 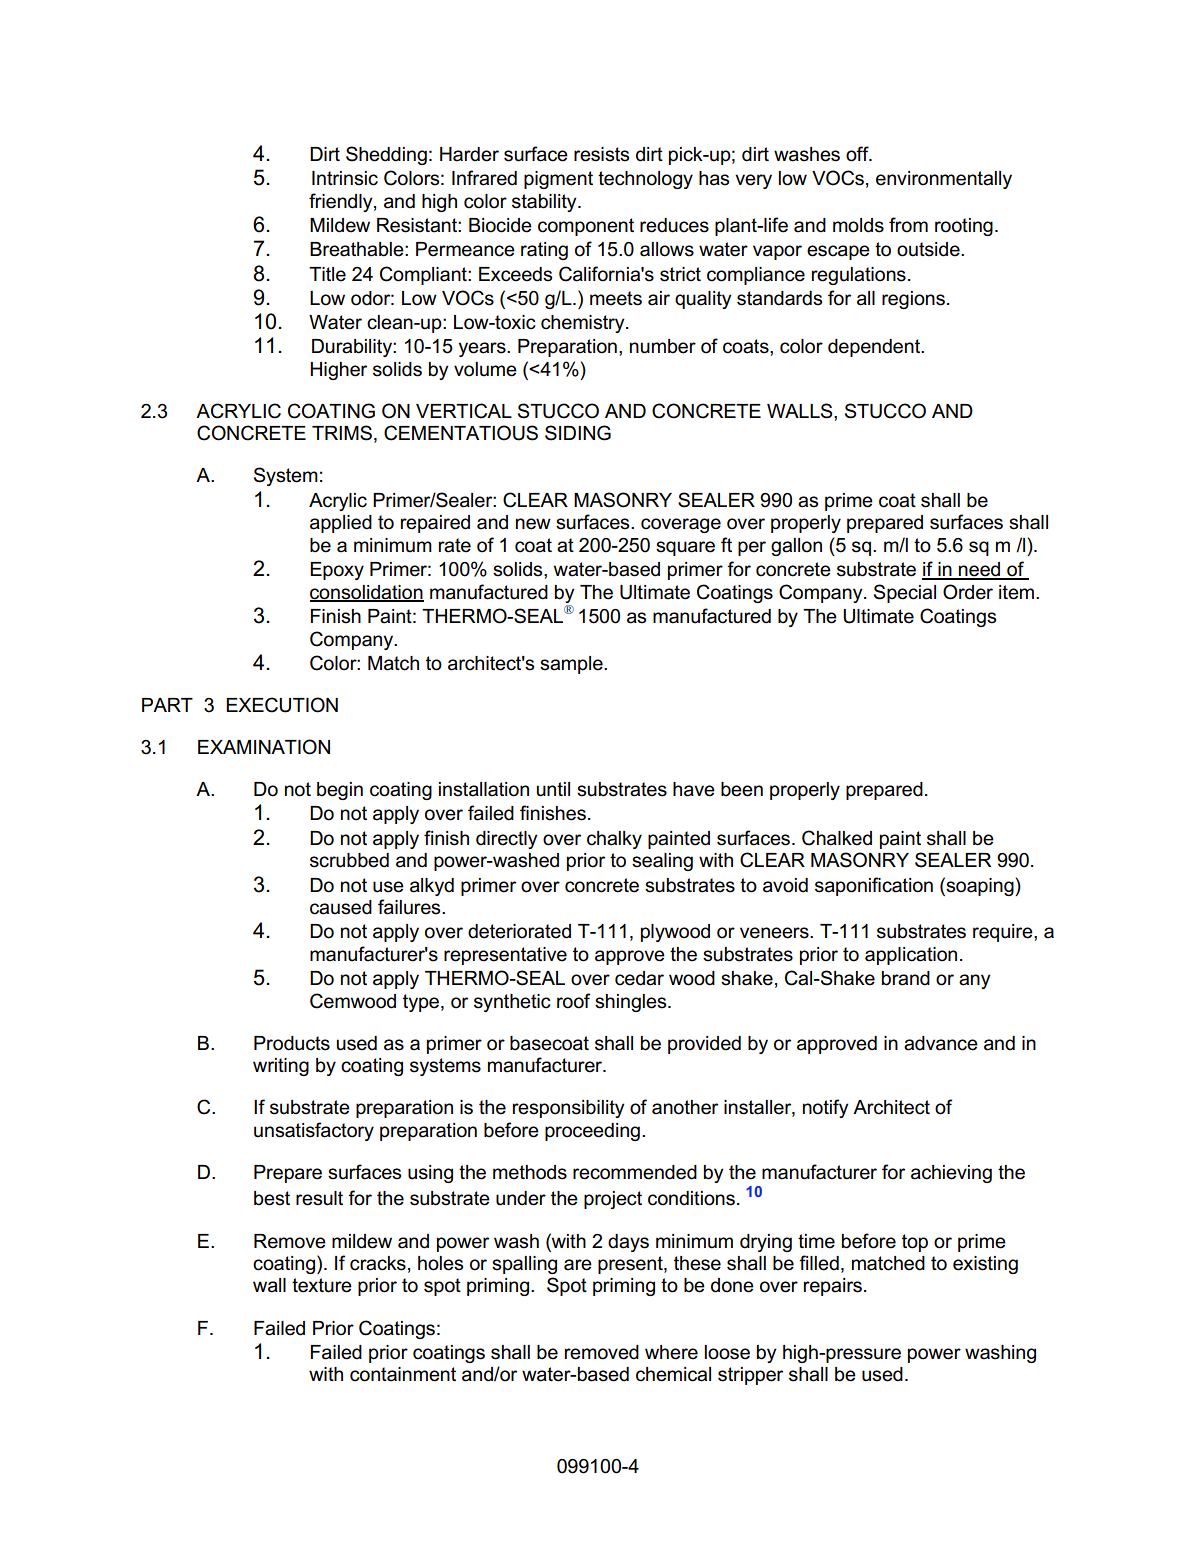 What do you see at coordinates (558, 180) in the screenshot?
I see `pigment` at bounding box center [558, 180].
